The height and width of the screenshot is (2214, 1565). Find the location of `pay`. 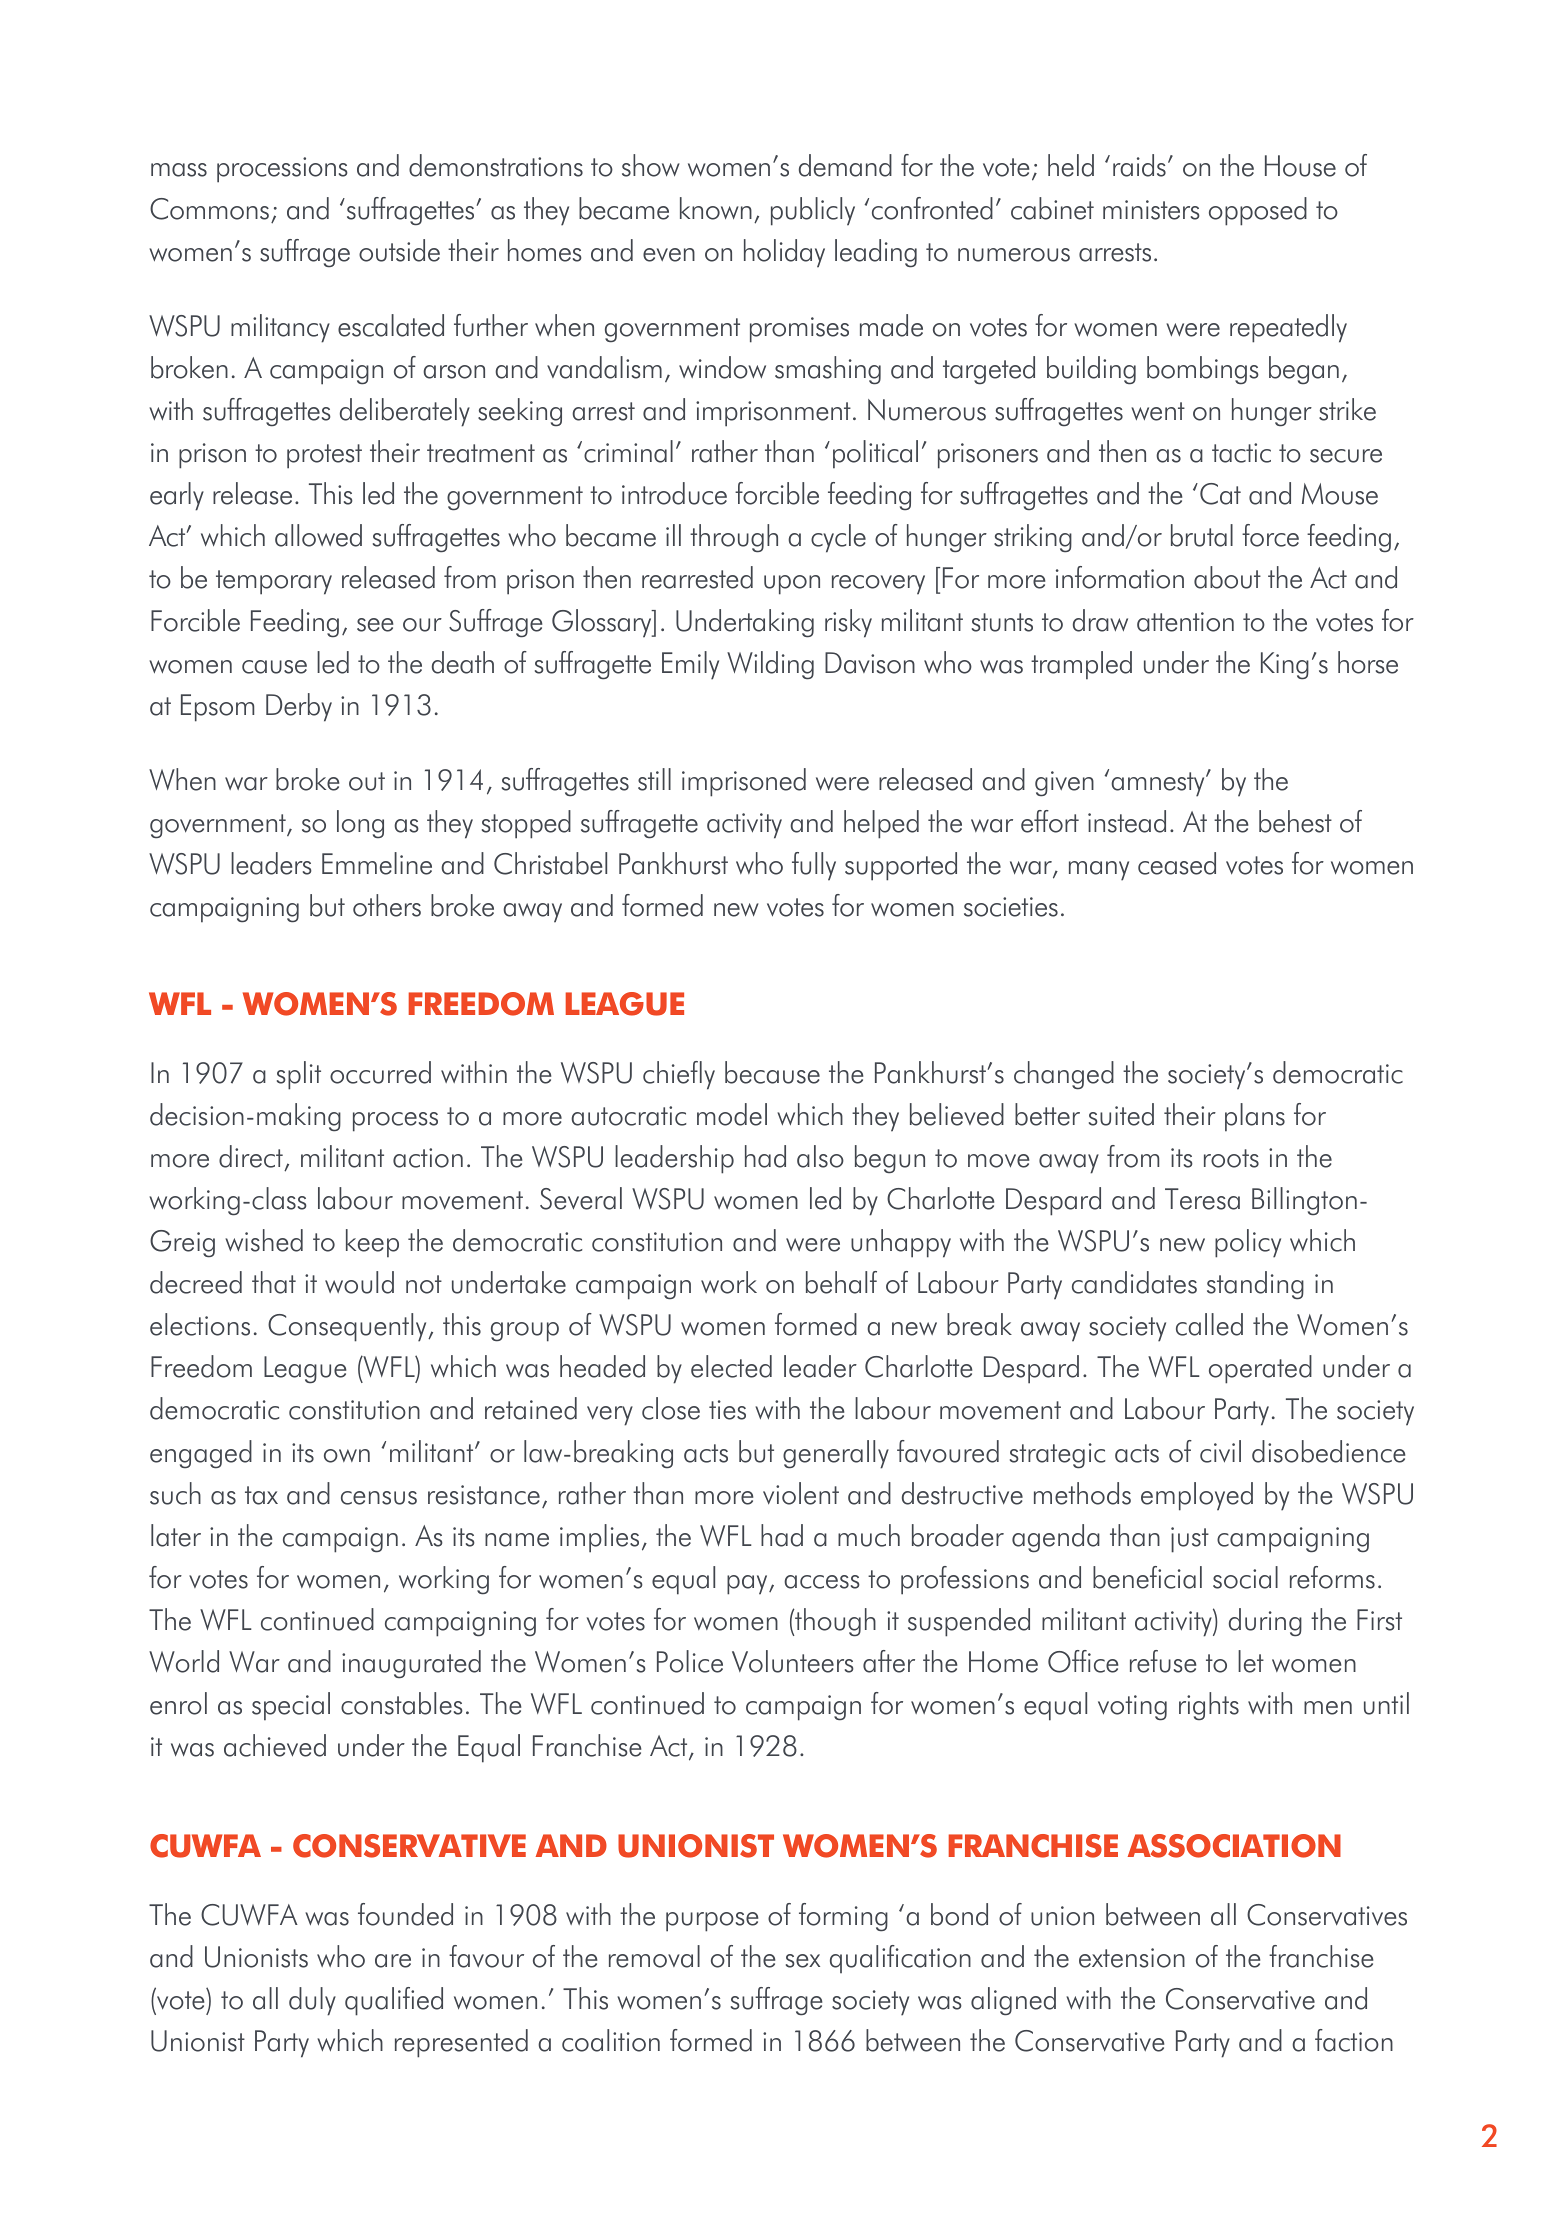

pay is located at coordinates (748, 1585).
